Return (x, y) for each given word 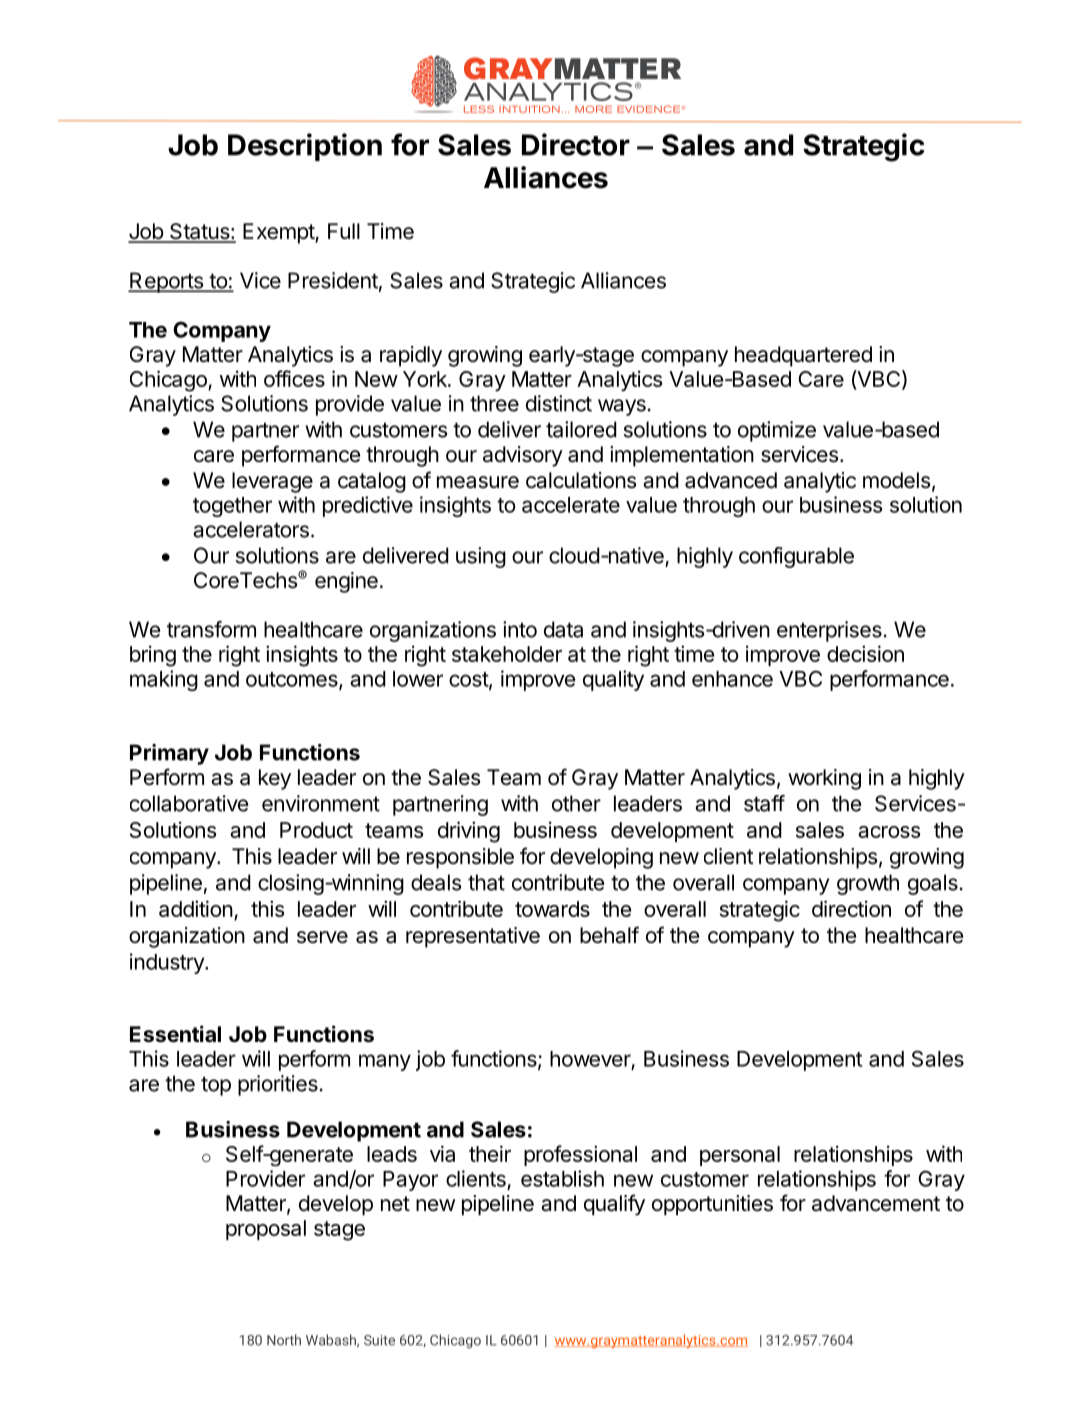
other (576, 803)
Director (576, 144)
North (284, 1340)
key (275, 779)
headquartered (803, 356)
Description (305, 147)
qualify (614, 1205)
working (824, 779)
